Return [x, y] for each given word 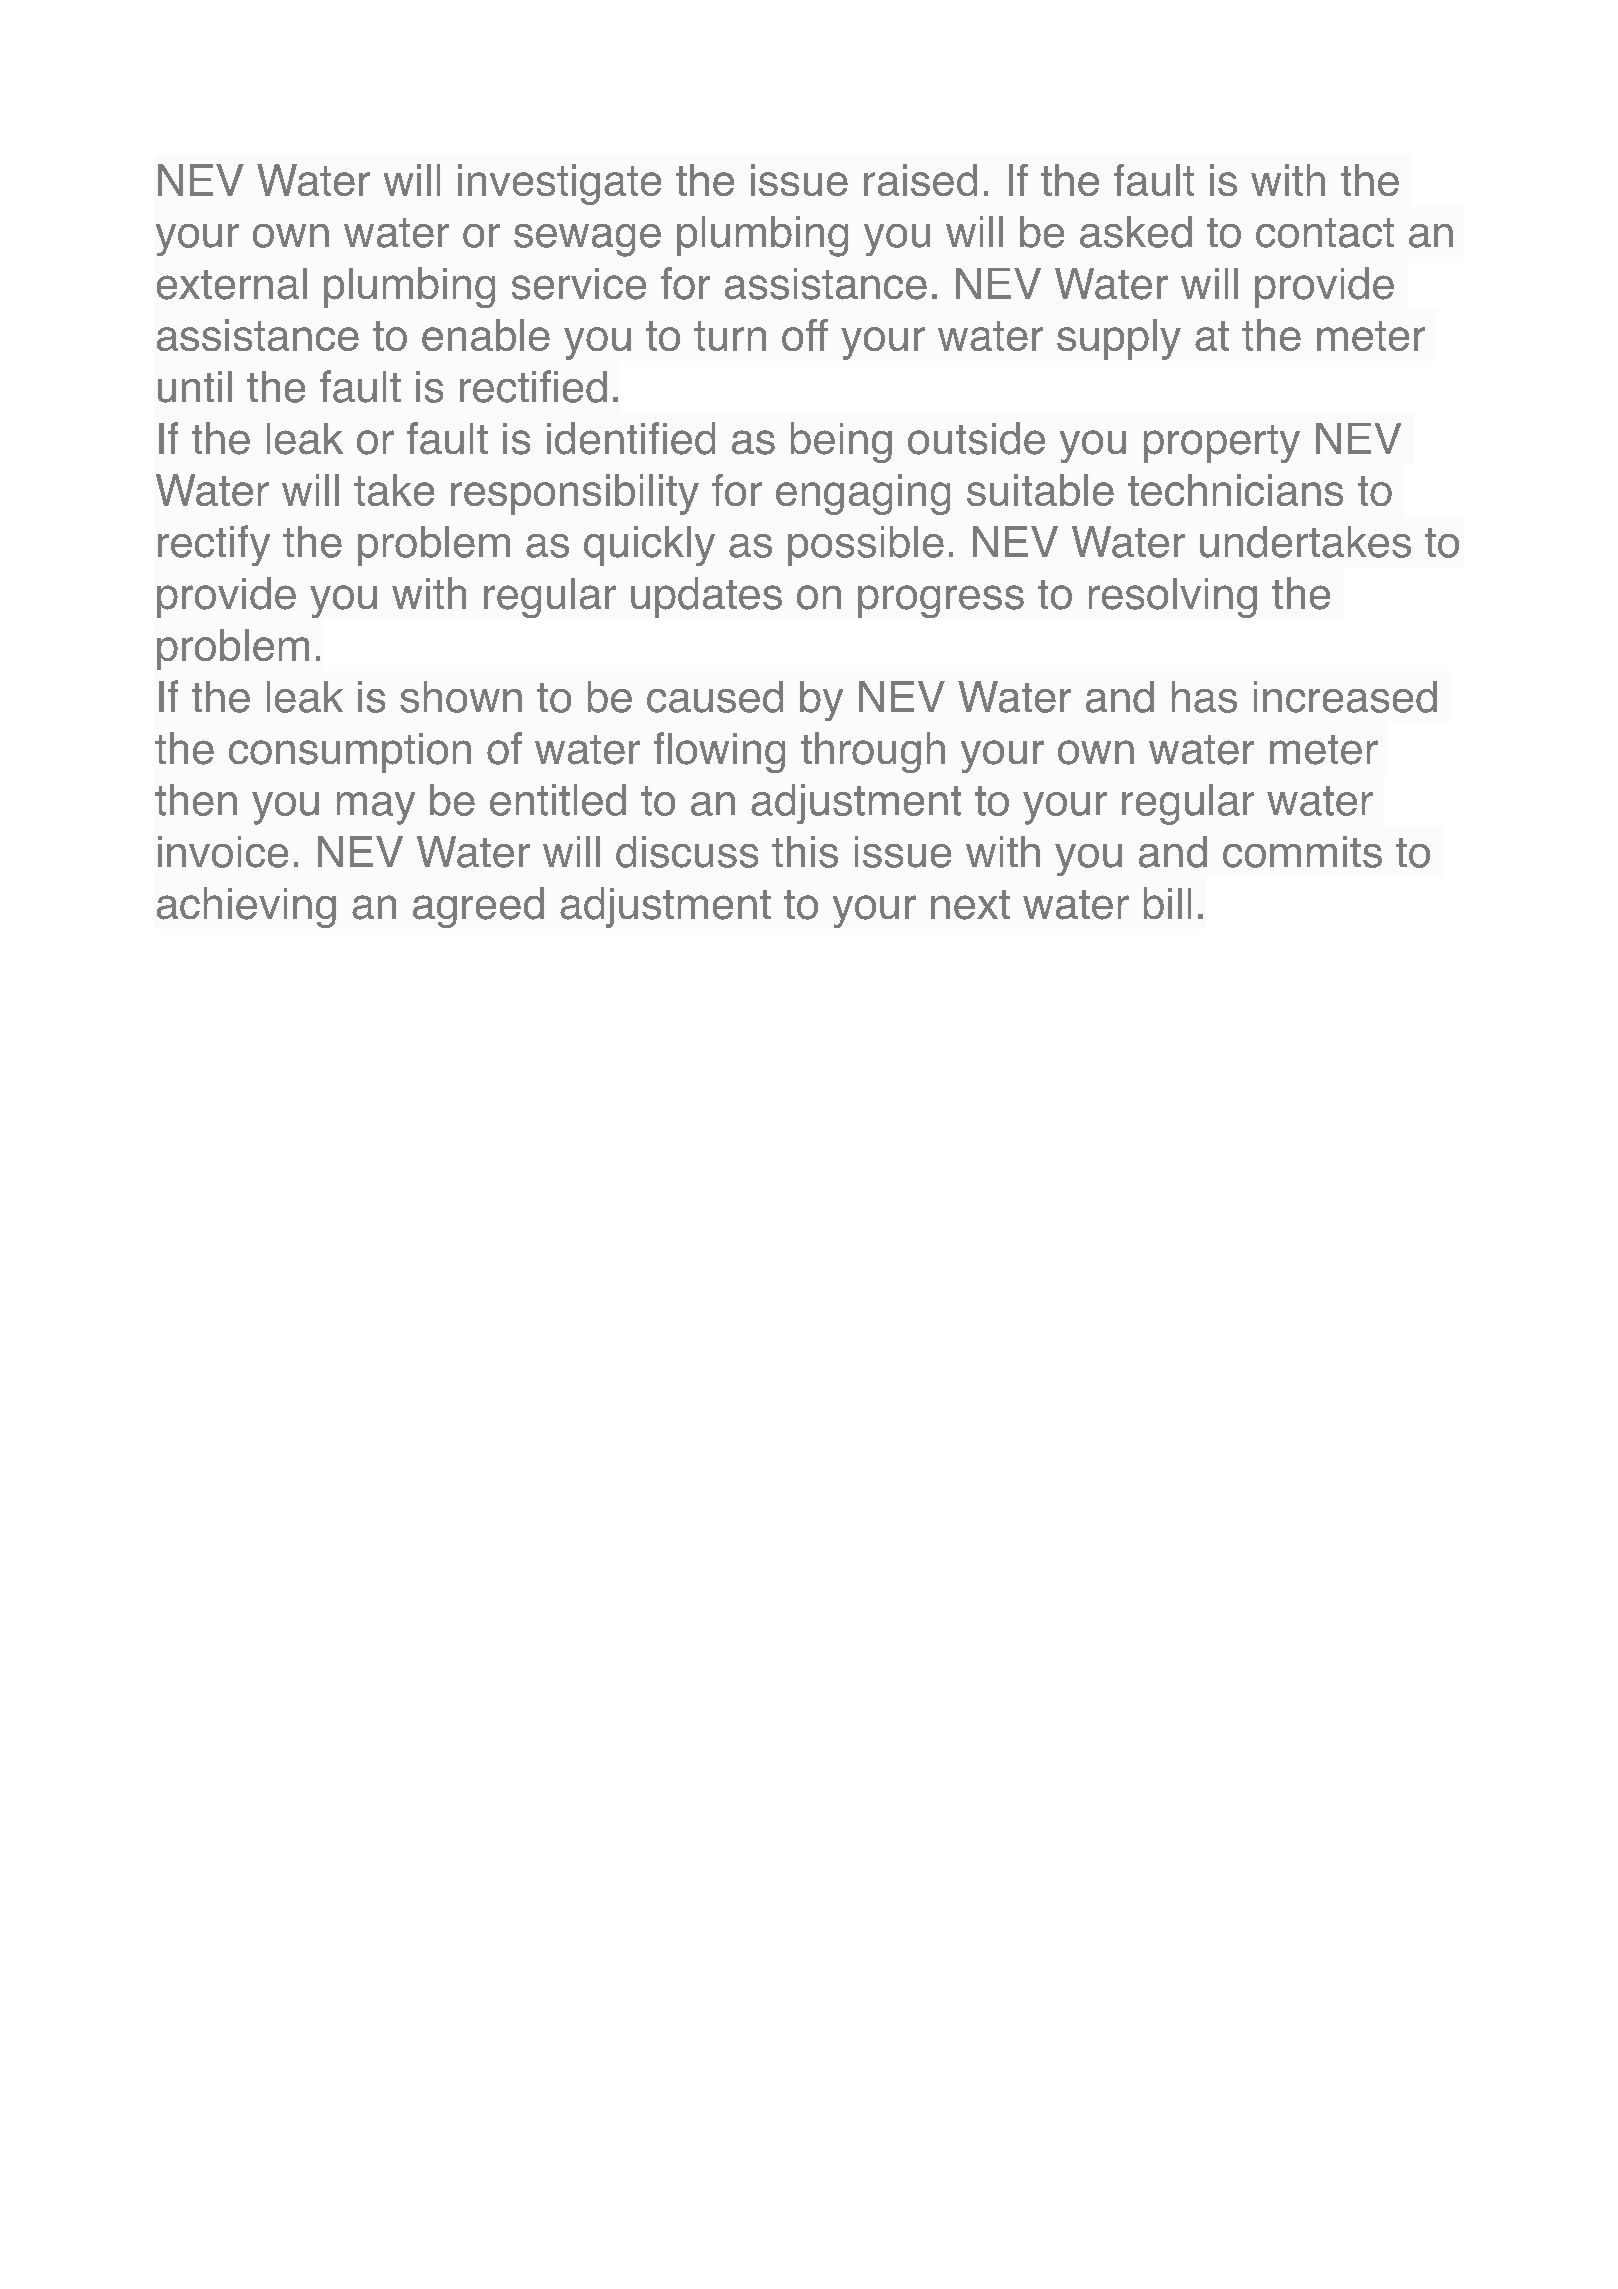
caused [715, 697]
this [805, 852]
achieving [246, 907]
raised [920, 180]
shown [461, 697]
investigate [559, 184]
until [195, 387]
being [841, 442]
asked [1136, 232]
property [1222, 444]
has [1204, 697]
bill [1167, 903]
